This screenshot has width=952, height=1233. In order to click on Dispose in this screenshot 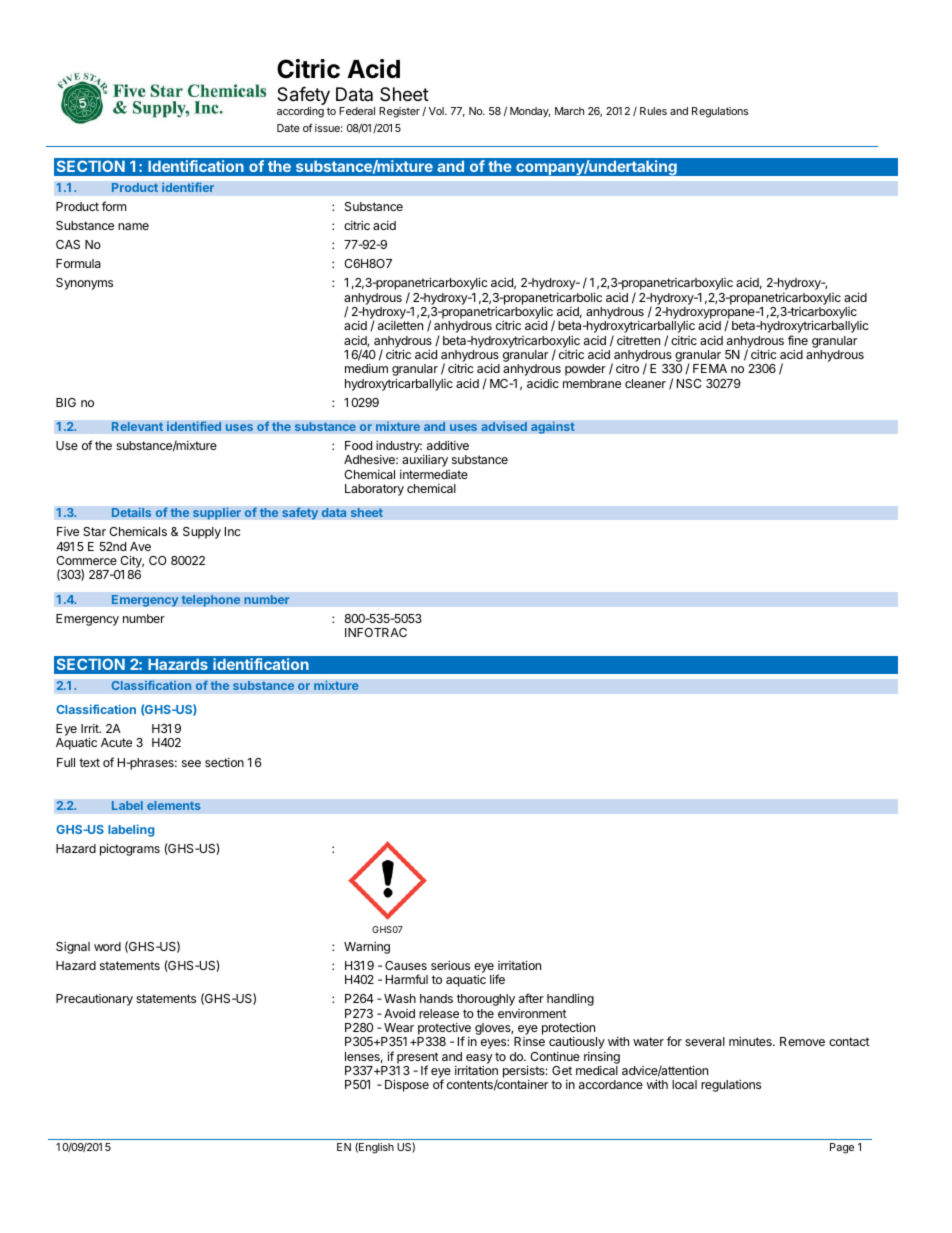, I will do `click(407, 1085)`.
